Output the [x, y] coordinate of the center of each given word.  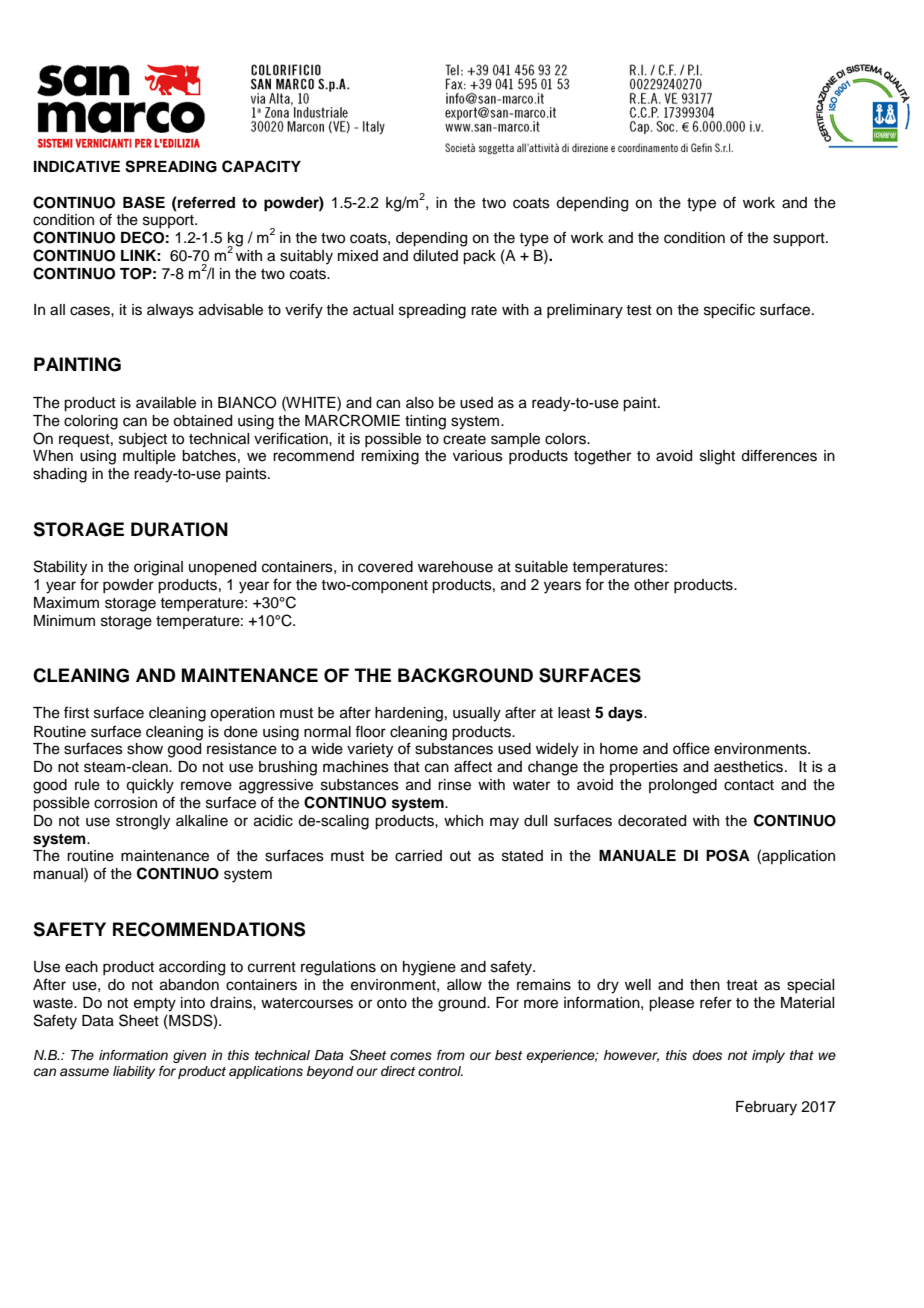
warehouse [455, 567]
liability [134, 1072]
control [440, 1071]
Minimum [64, 621]
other [651, 585]
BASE [144, 202]
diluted [435, 256]
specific [729, 311]
